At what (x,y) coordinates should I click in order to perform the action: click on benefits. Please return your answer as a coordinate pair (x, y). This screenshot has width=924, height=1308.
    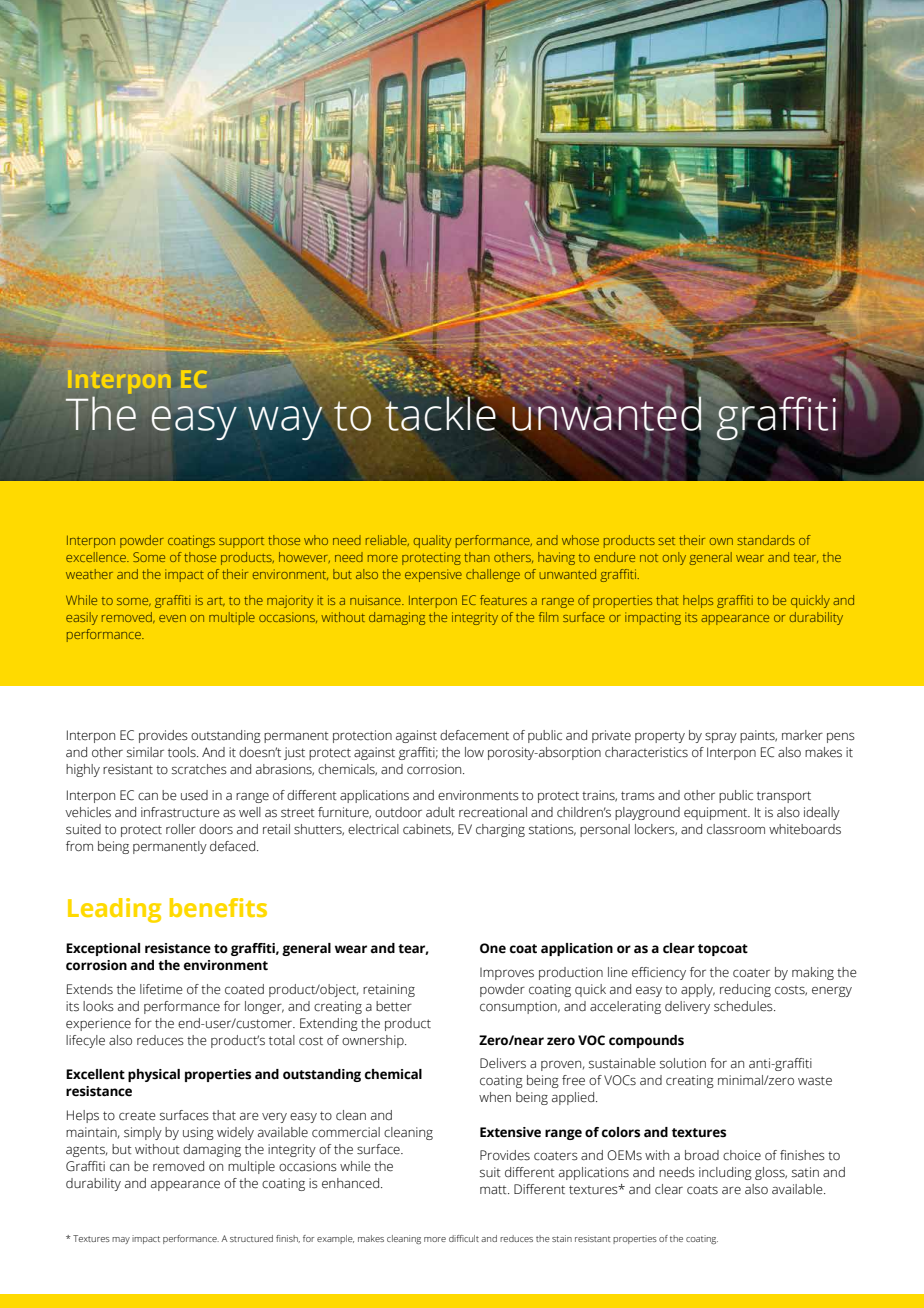
    Looking at the image, I should click on (218, 907).
